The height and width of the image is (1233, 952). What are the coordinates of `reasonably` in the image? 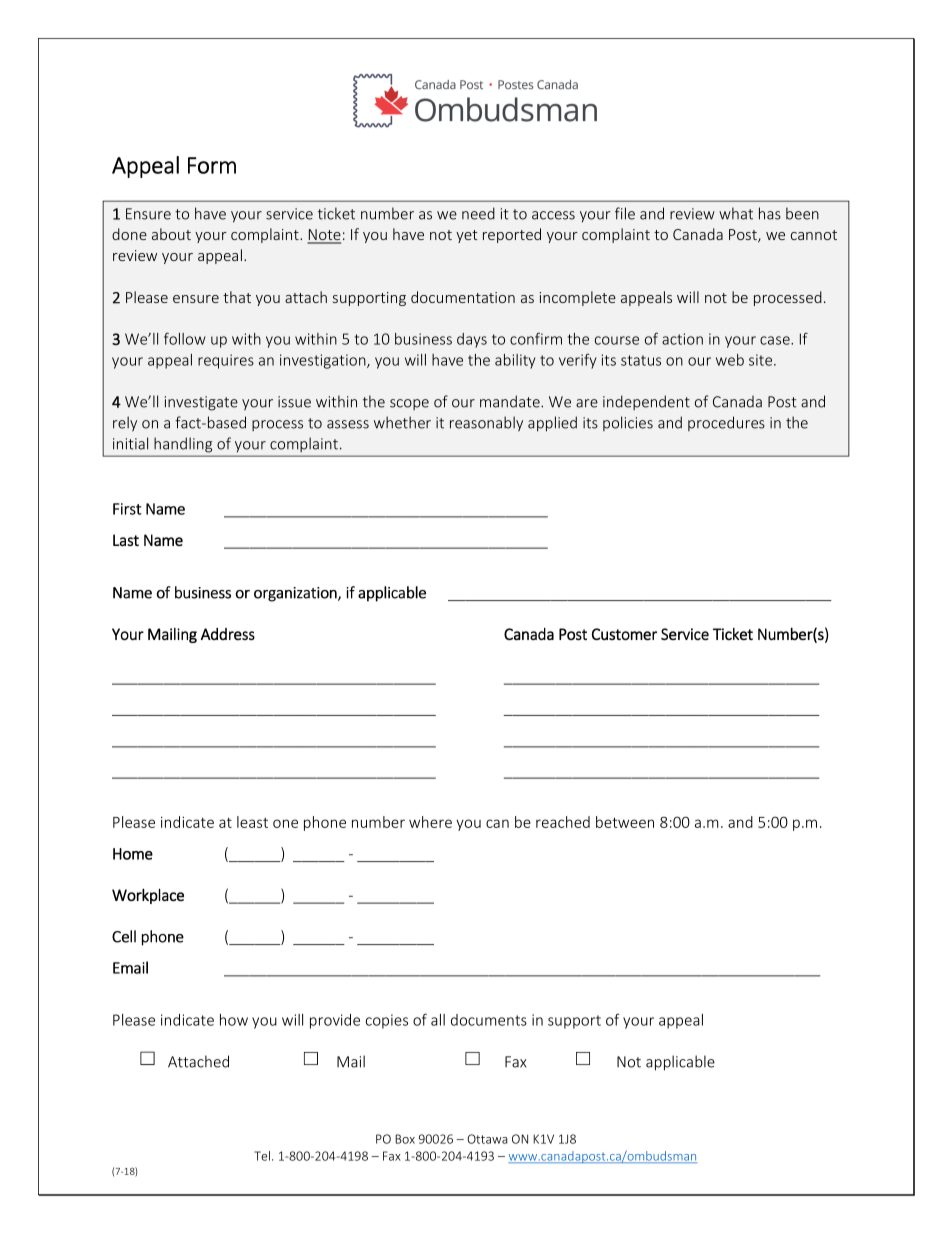 It's located at (486, 424).
